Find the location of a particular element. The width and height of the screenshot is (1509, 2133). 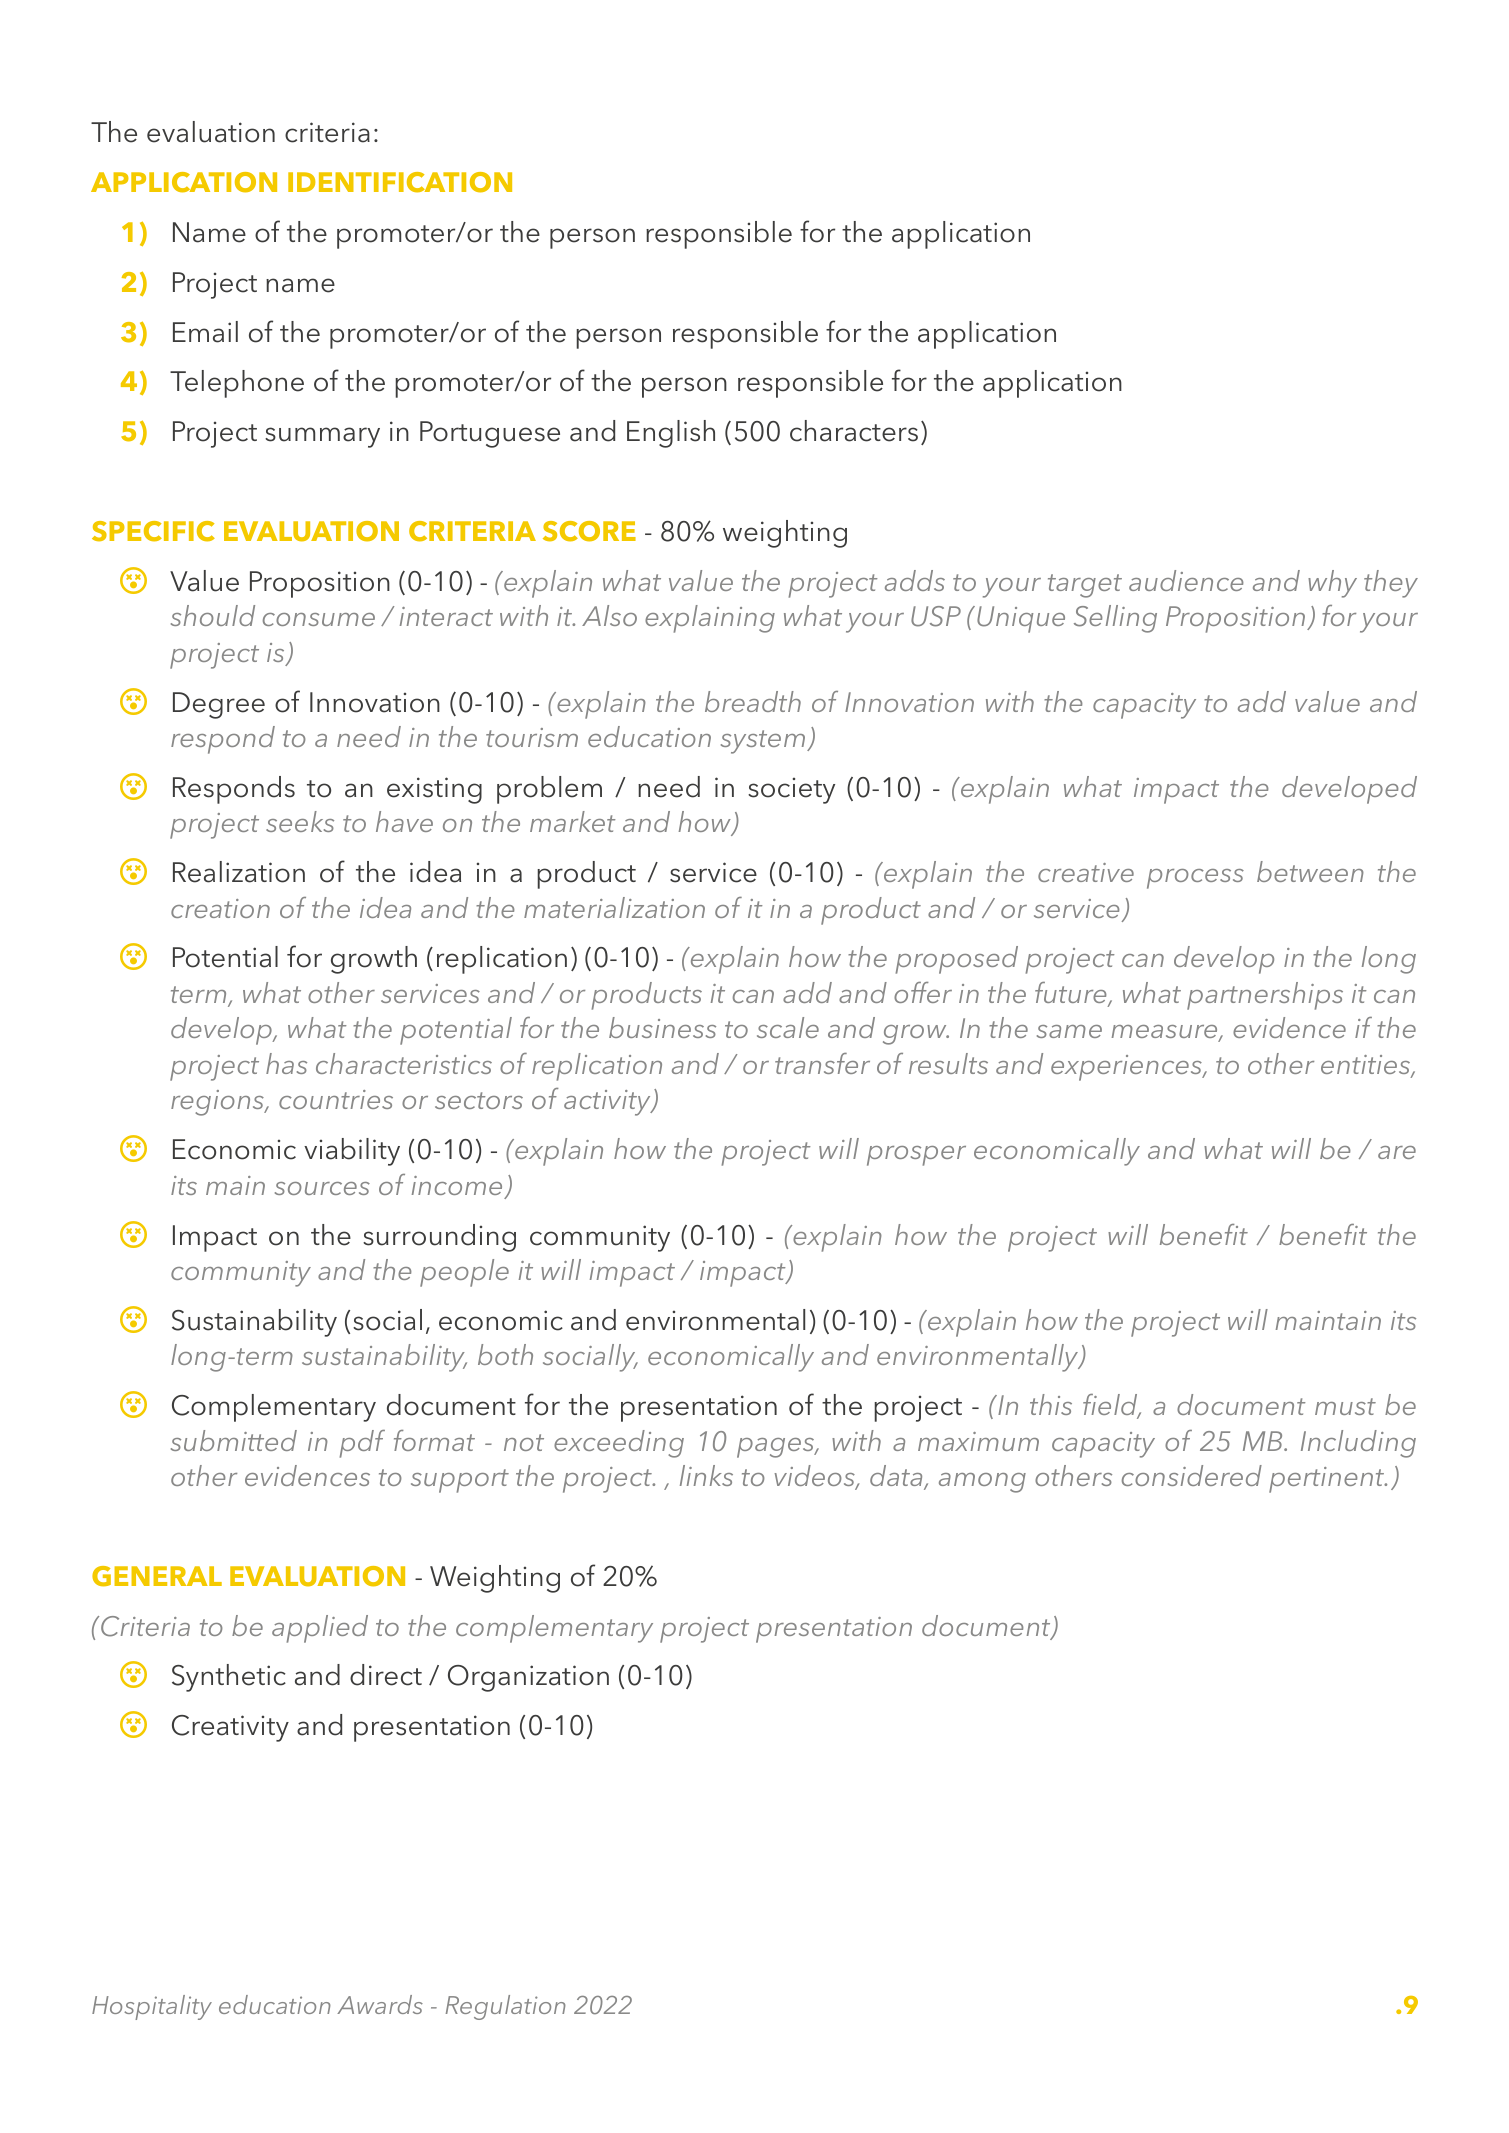

pdf is located at coordinates (362, 1444).
